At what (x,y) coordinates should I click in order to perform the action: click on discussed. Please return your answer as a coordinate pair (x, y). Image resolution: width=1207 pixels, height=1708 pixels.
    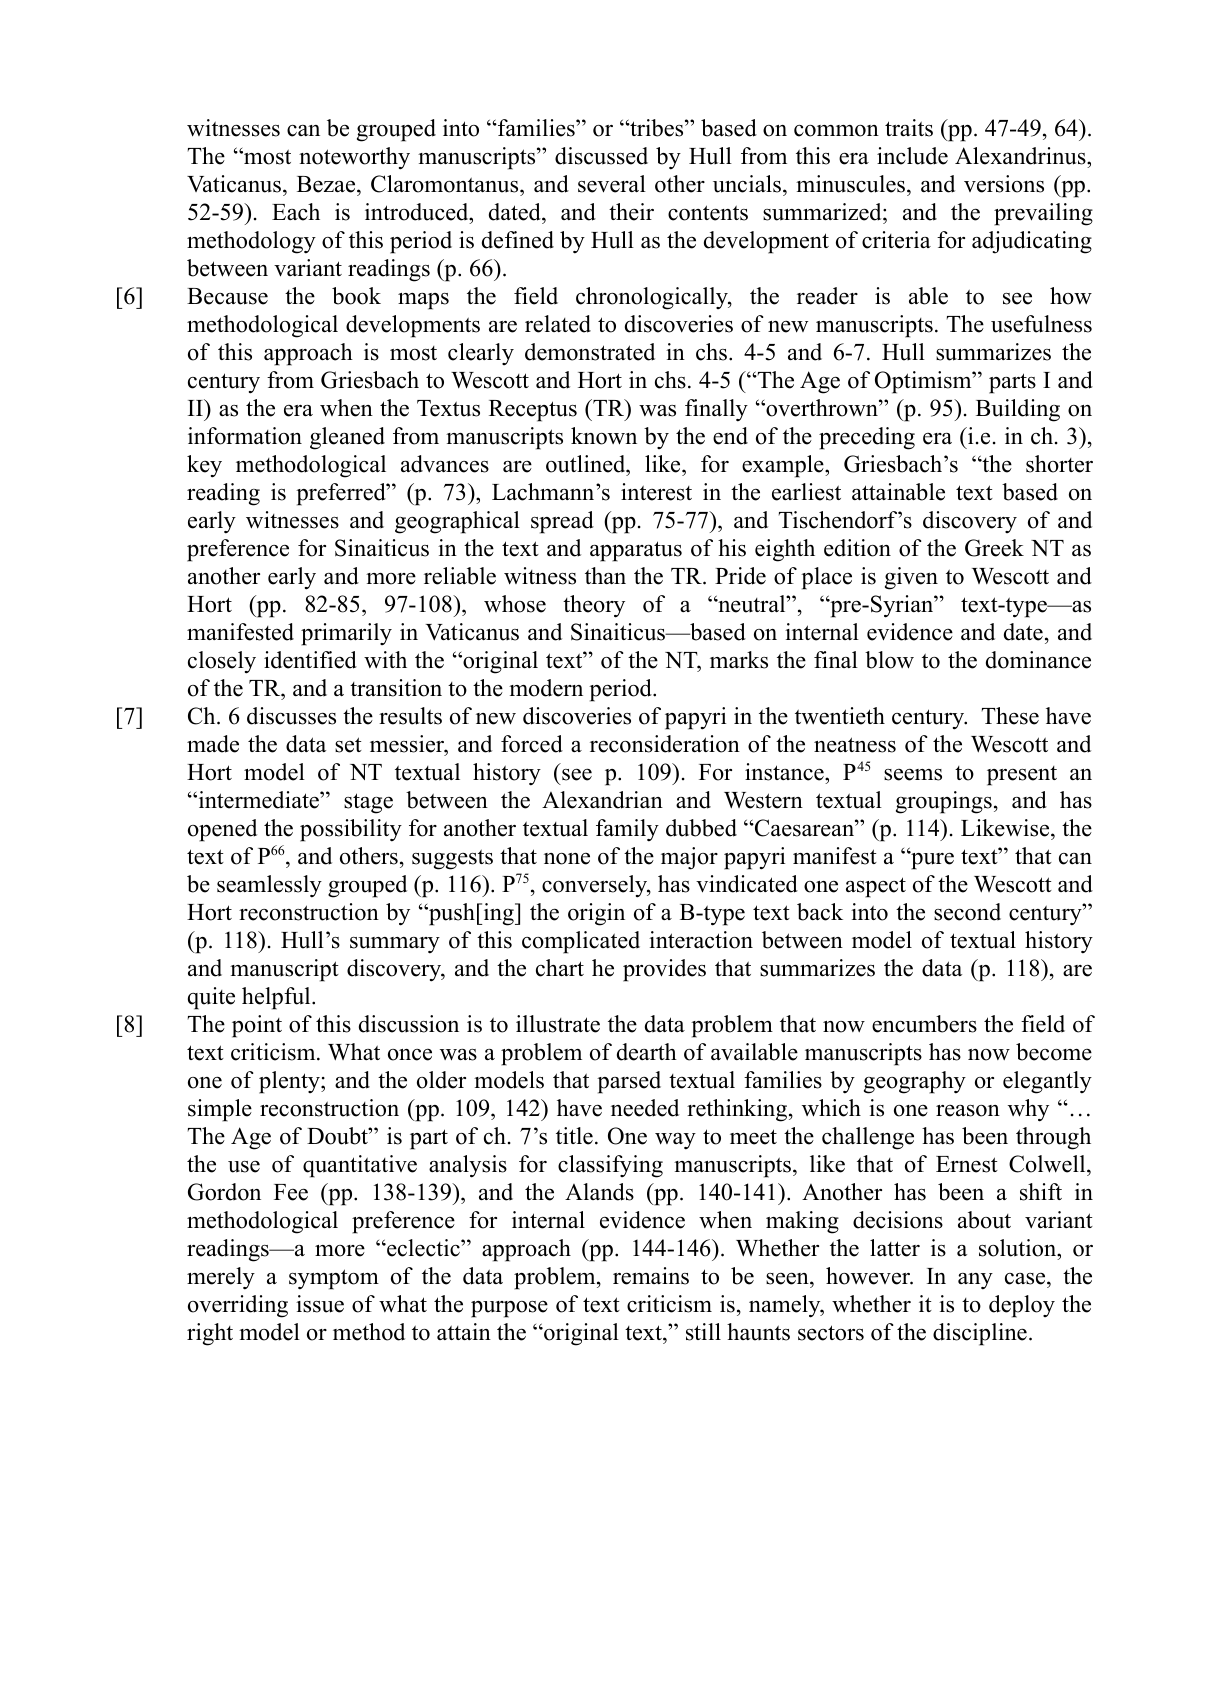
    Looking at the image, I should click on (601, 156).
